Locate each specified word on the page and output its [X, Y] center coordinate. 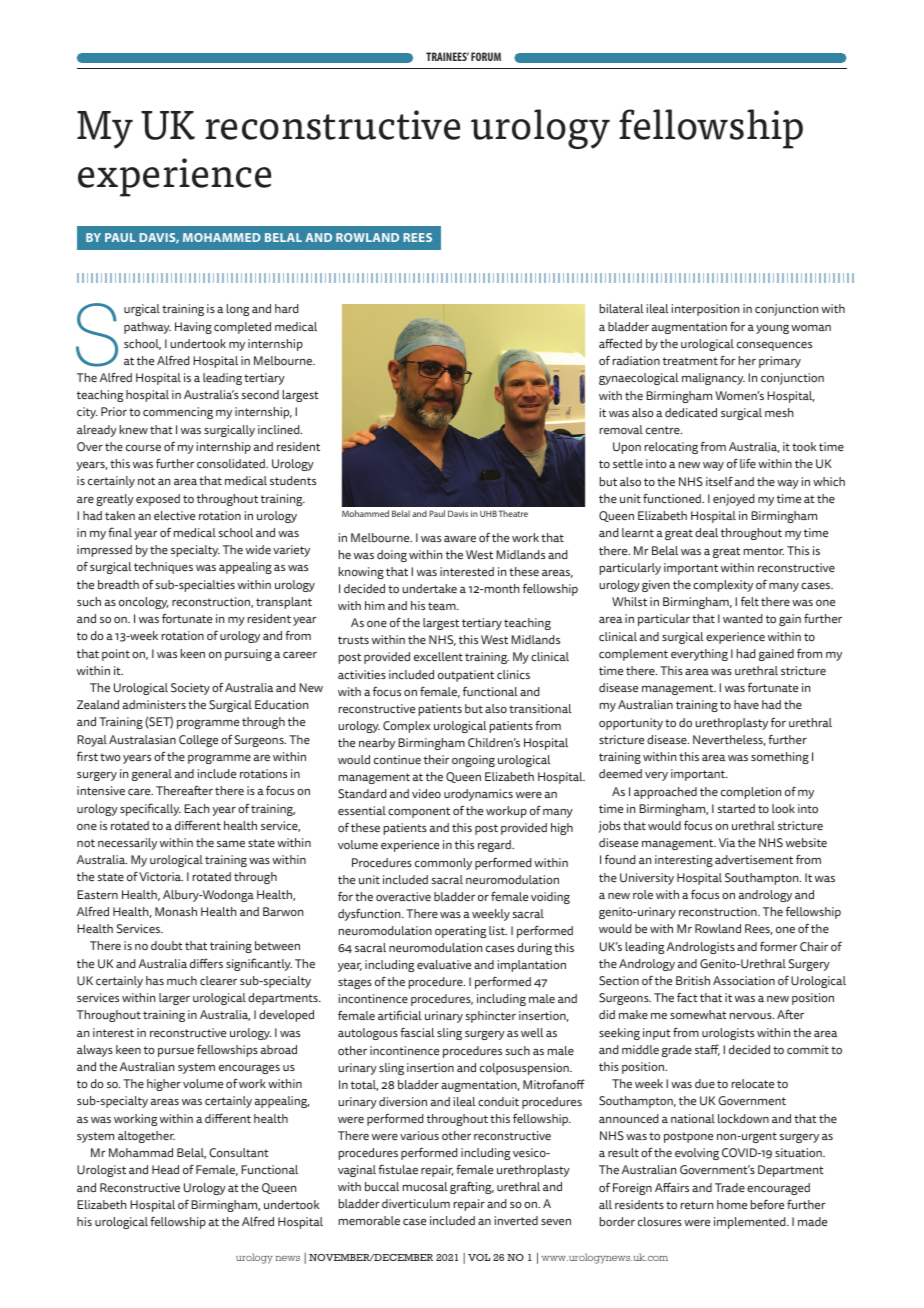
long [238, 310]
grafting [472, 1187]
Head [165, 1169]
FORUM [486, 56]
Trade [730, 1187]
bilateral [622, 308]
